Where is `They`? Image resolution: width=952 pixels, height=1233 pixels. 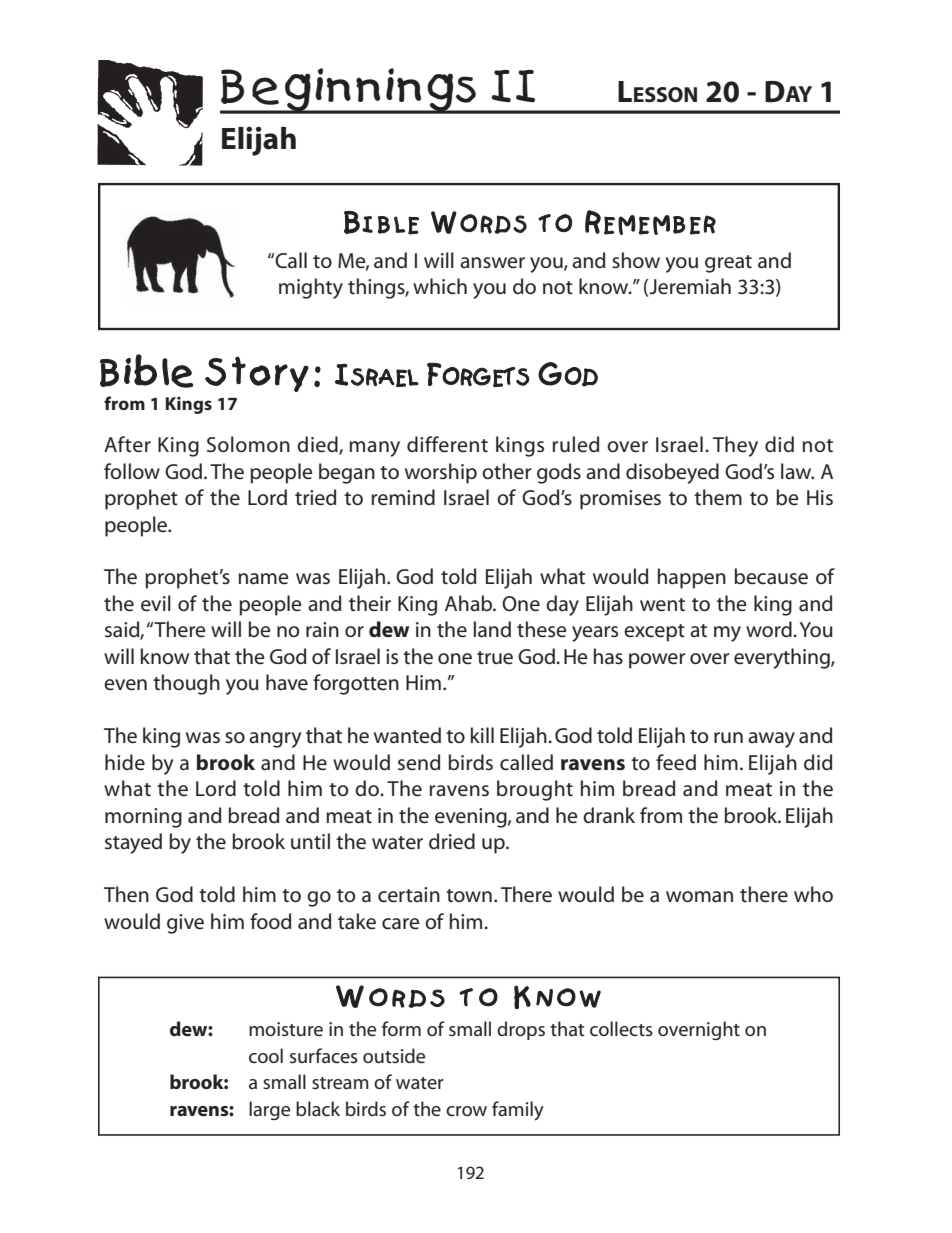 They is located at coordinates (735, 446).
